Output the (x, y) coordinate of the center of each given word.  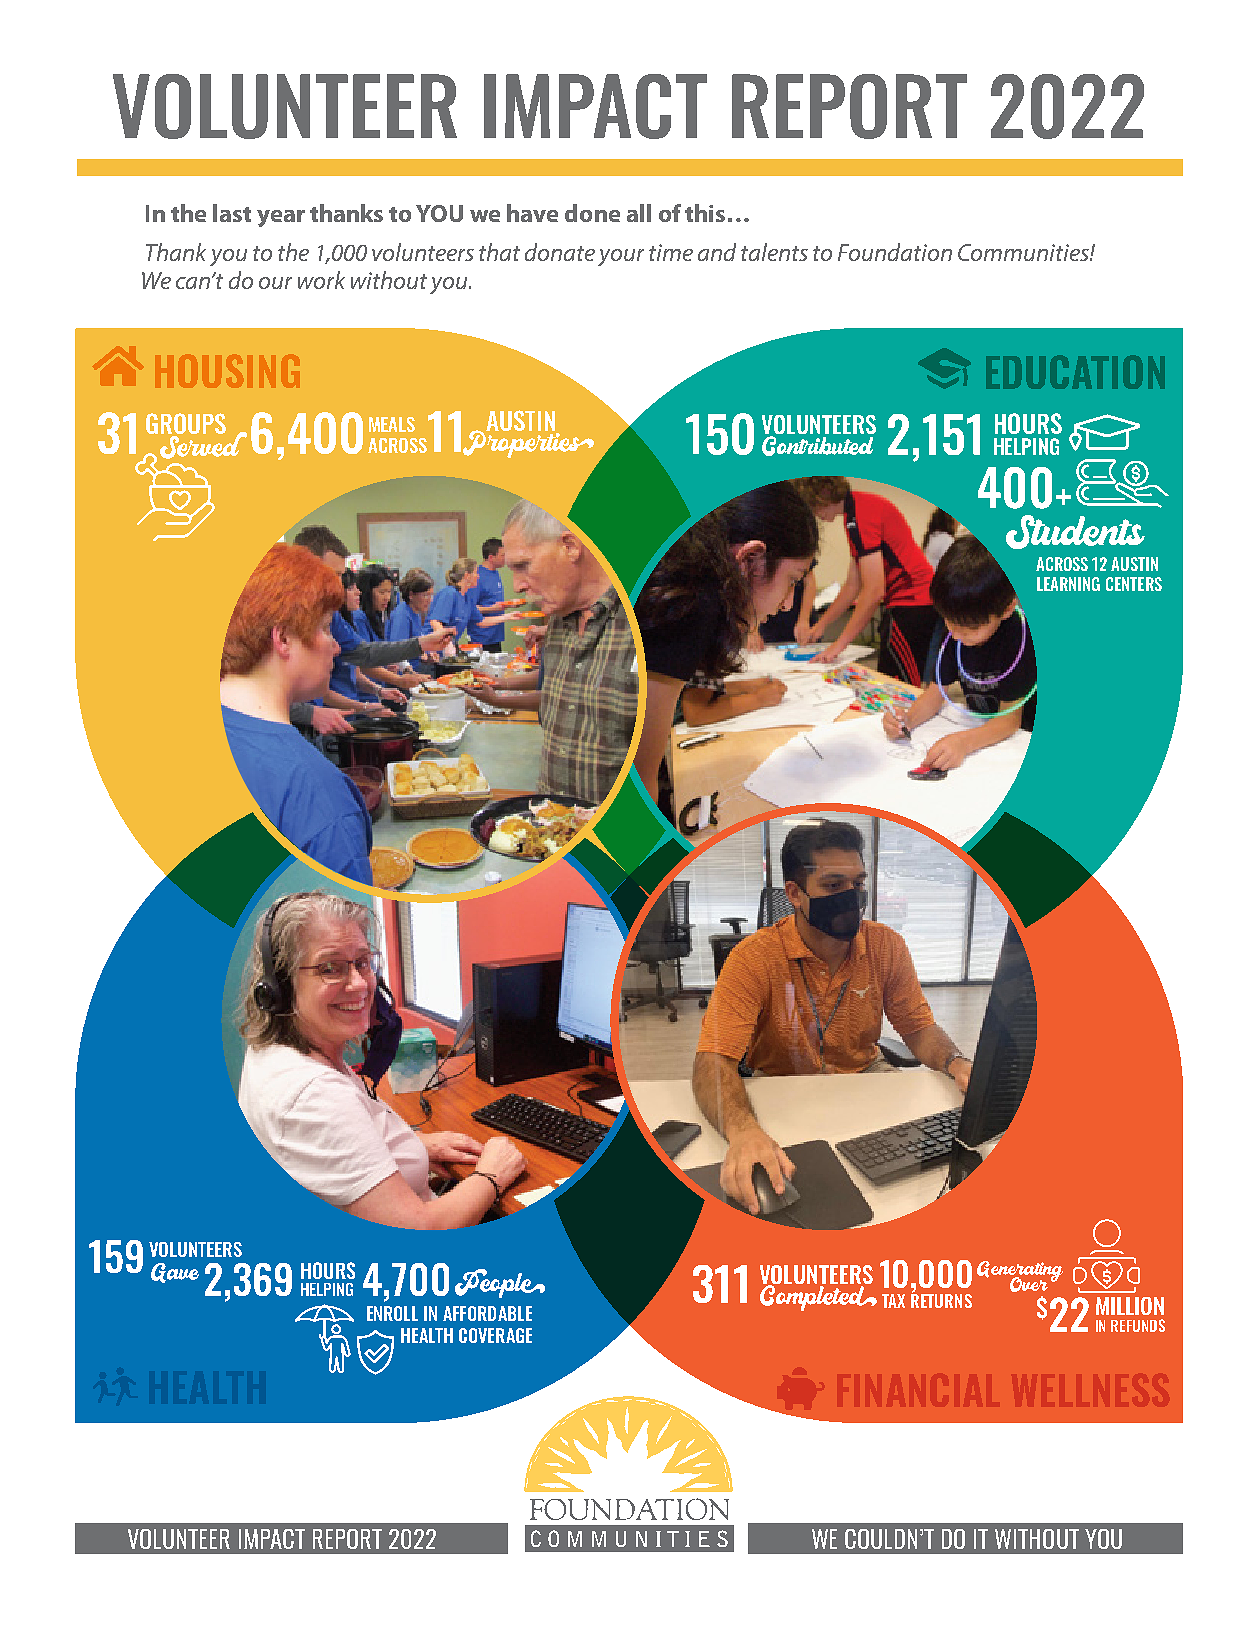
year (281, 218)
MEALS (392, 424)
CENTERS (1134, 584)
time (671, 252)
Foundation (895, 252)
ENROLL (392, 1313)
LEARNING (1068, 584)
